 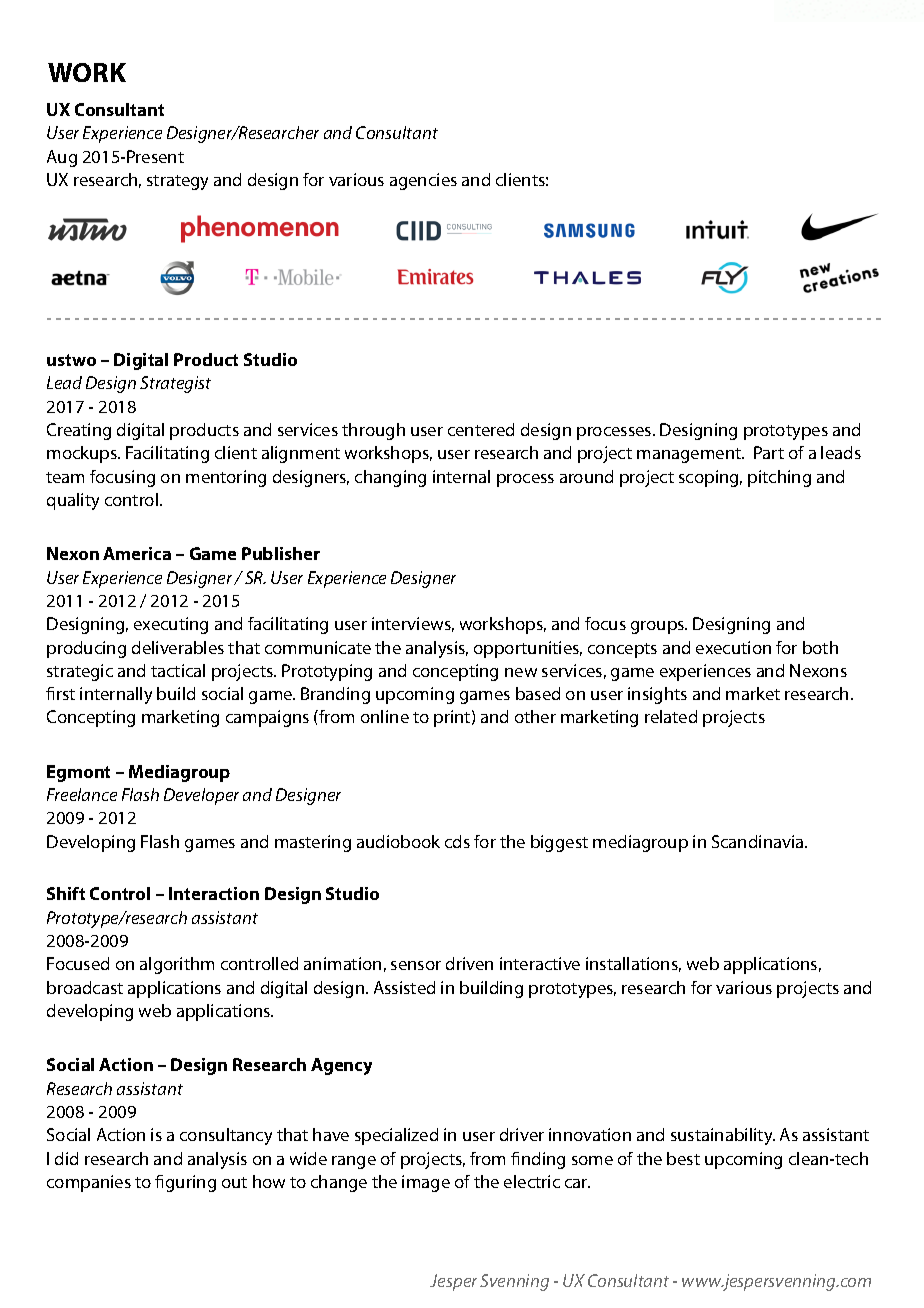 What do you see at coordinates (177, 182) in the image?
I see `strategy` at bounding box center [177, 182].
